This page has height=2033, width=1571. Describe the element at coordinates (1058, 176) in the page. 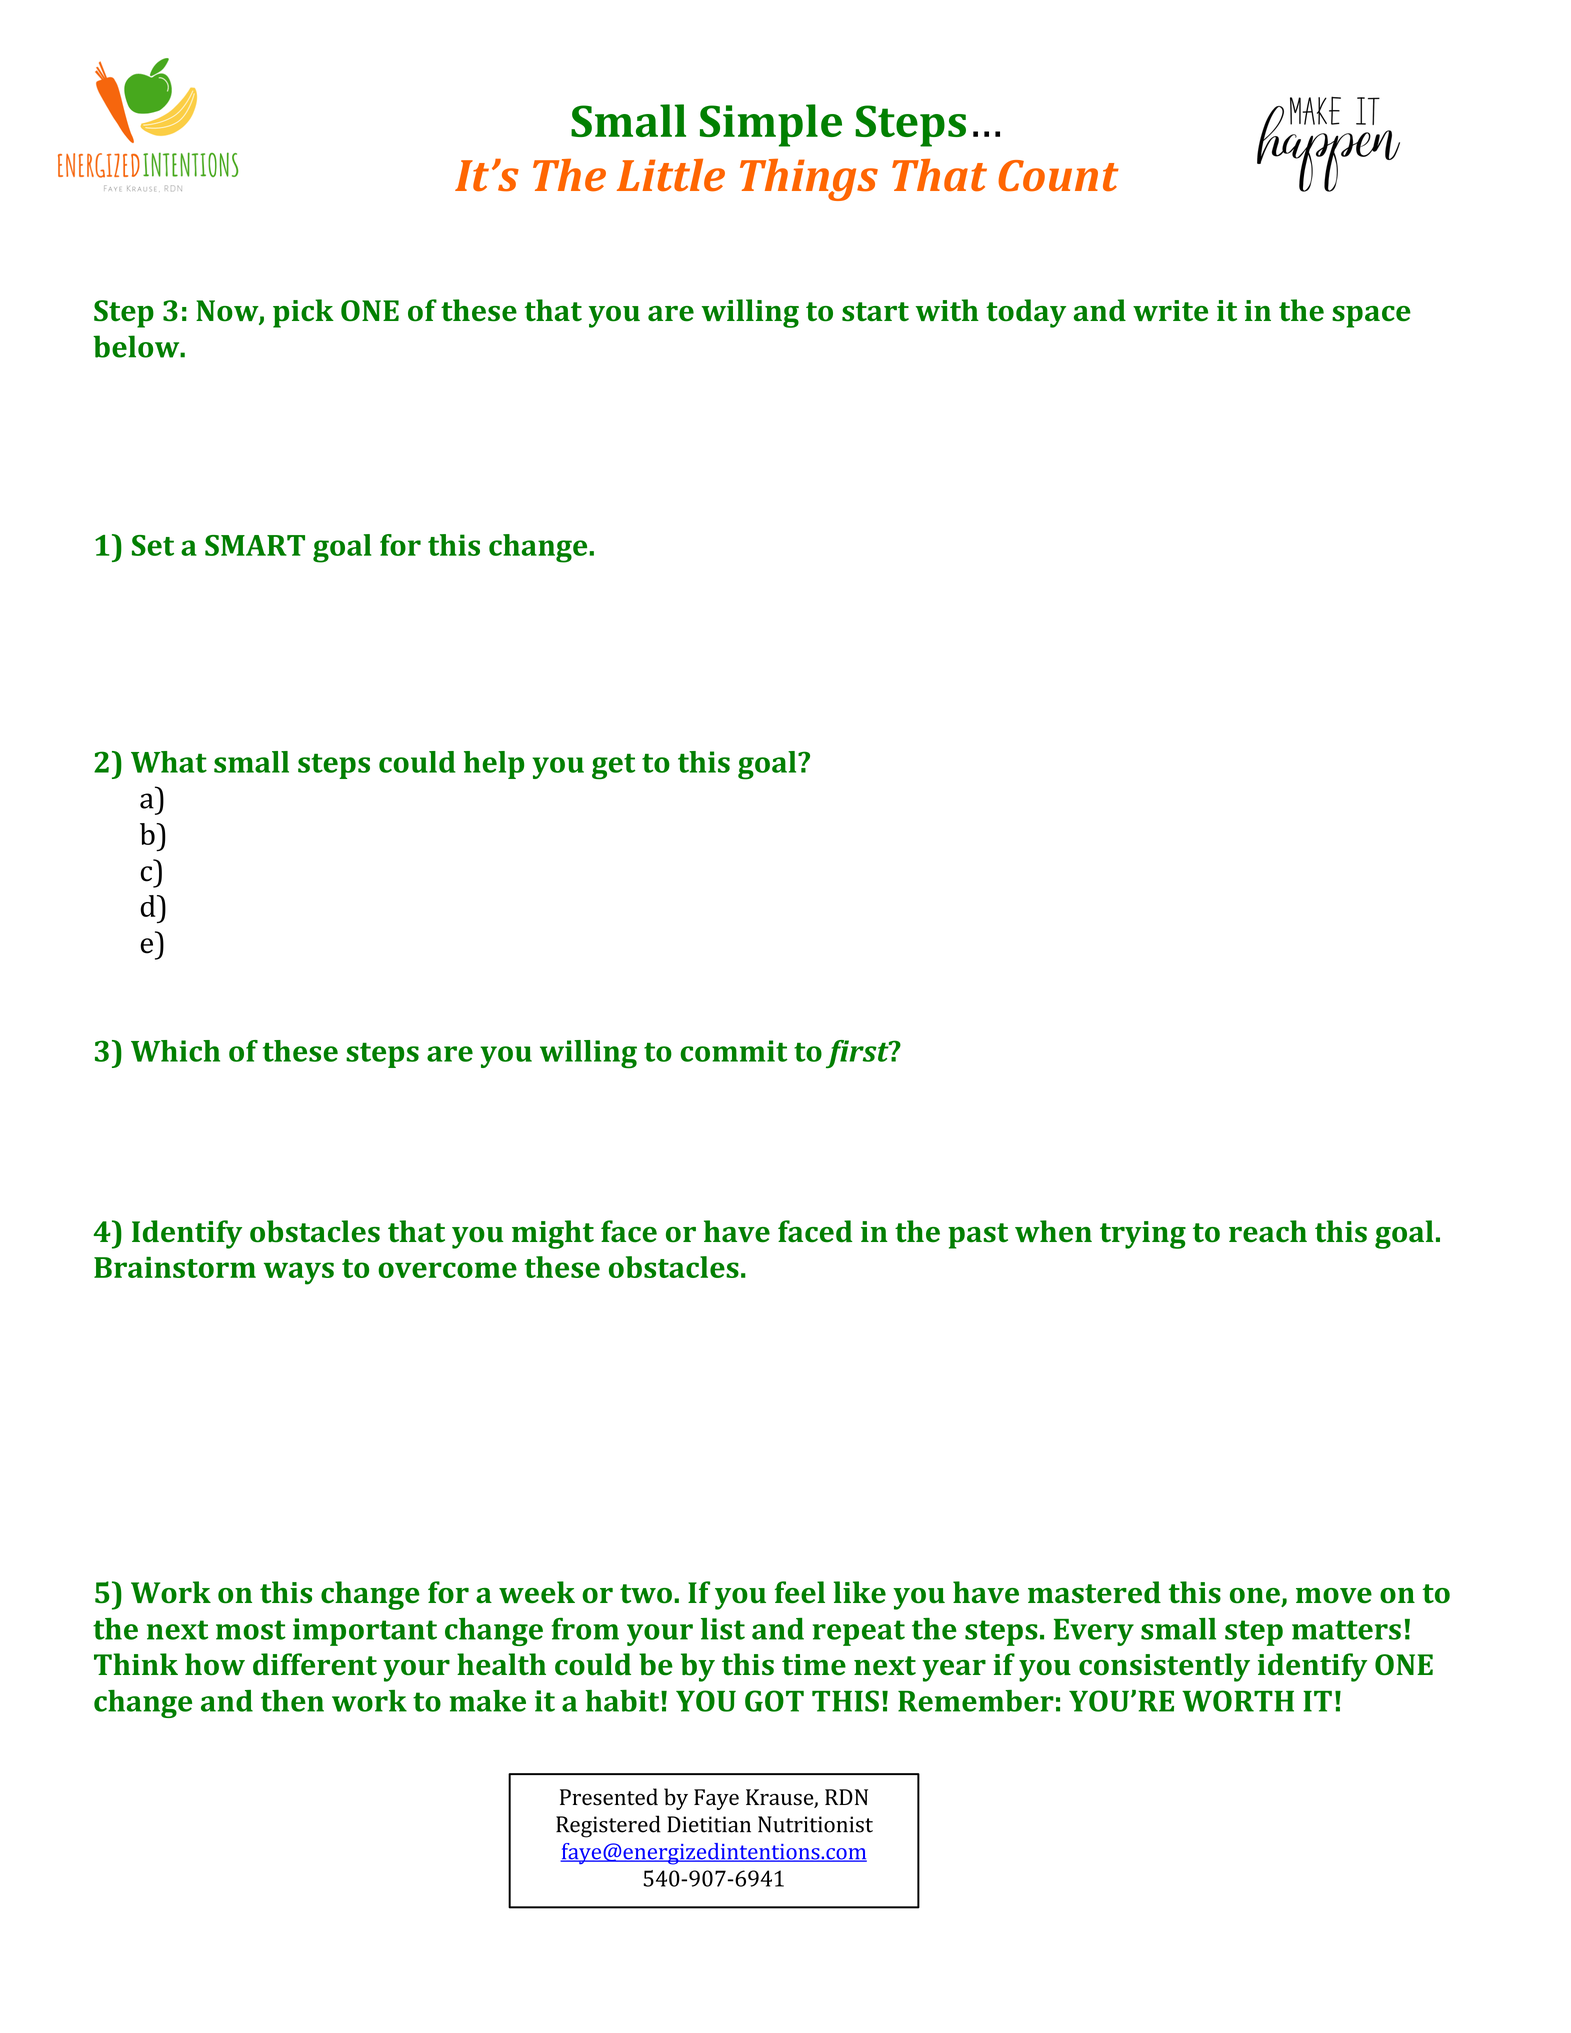

I see `Count` at that location.
